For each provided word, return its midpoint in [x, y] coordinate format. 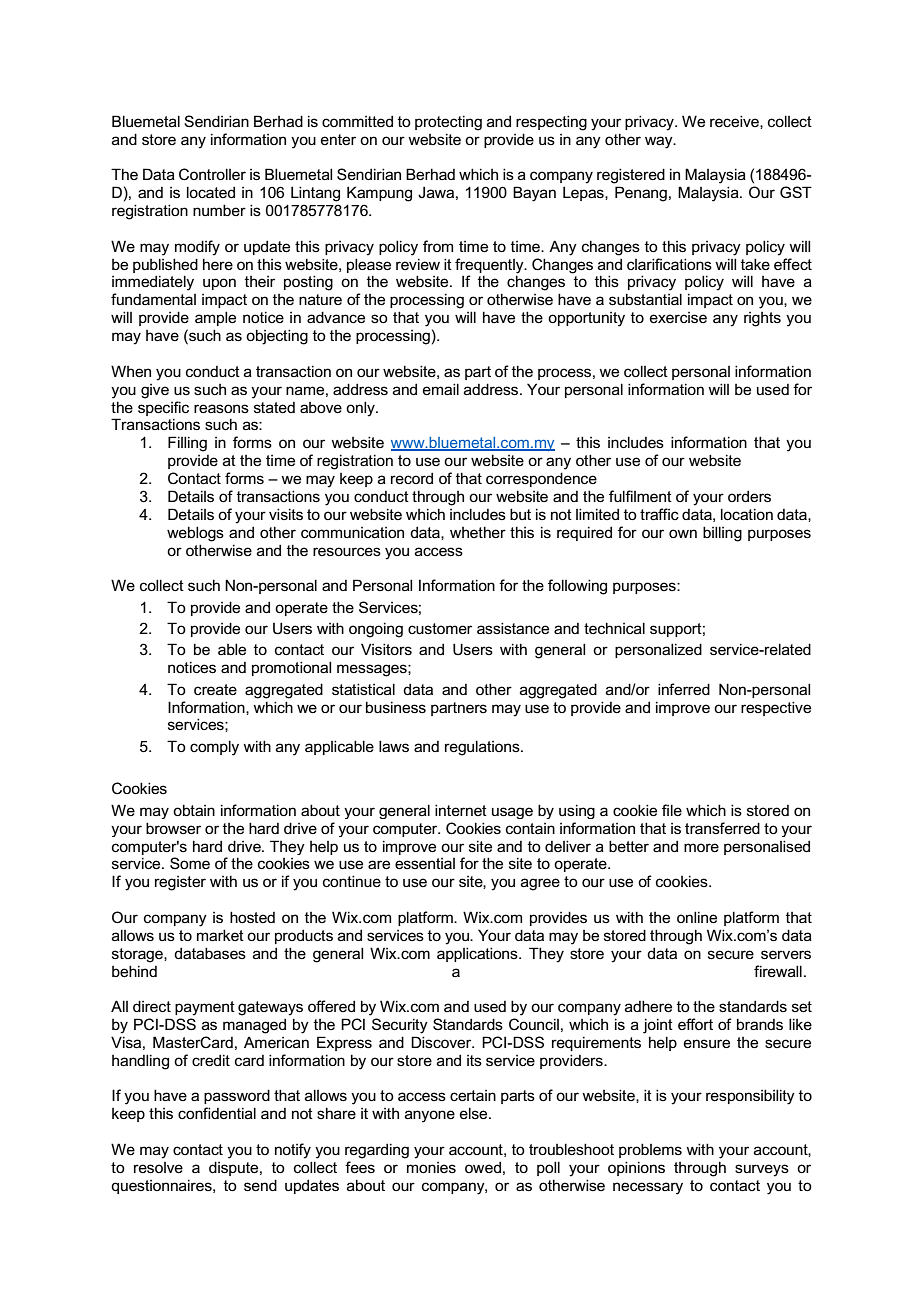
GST [796, 192]
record [412, 478]
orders [749, 496]
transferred [722, 828]
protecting [448, 123]
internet [461, 810]
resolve [158, 1167]
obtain [194, 810]
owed [483, 1167]
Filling [187, 444]
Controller [212, 174]
